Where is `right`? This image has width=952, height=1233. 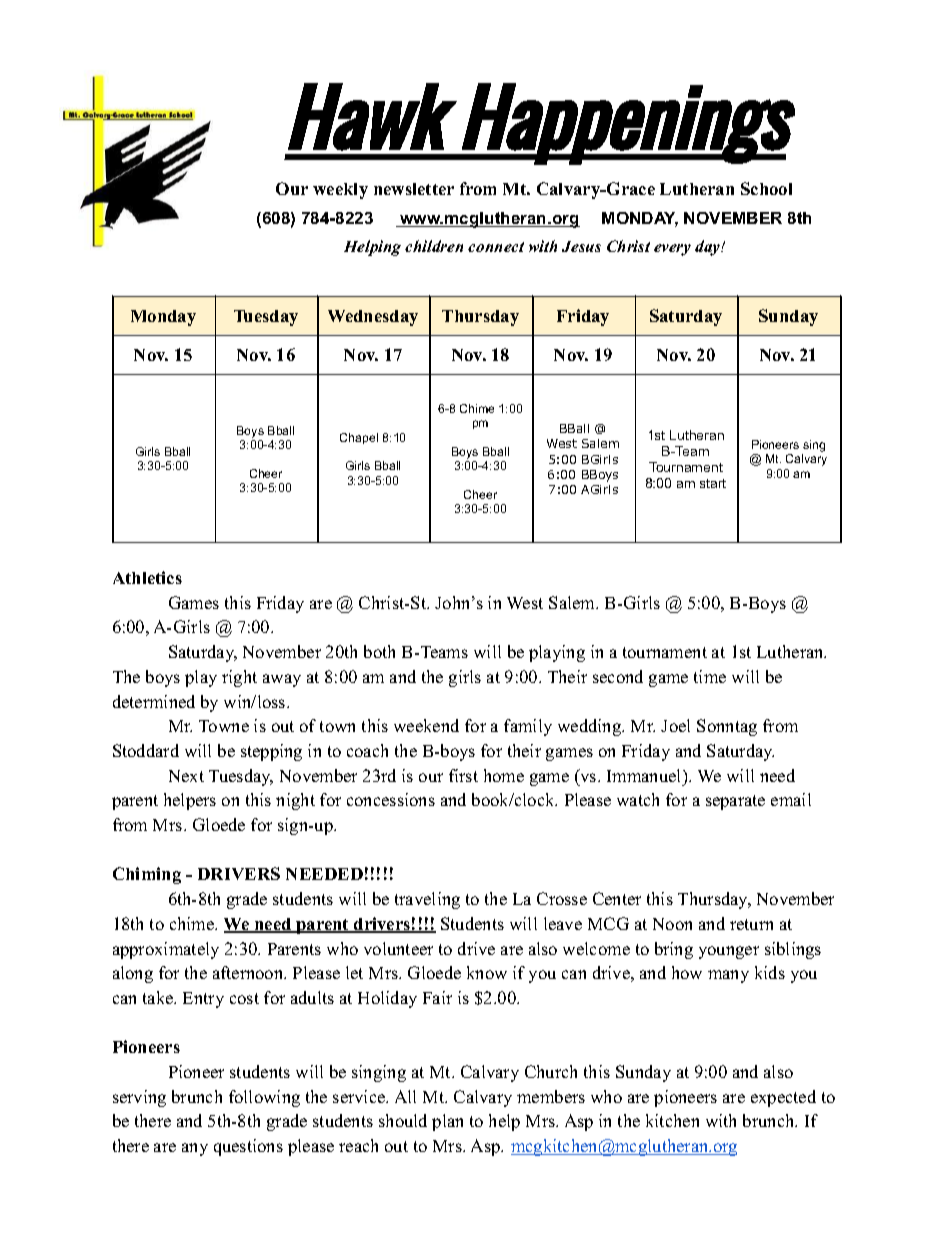
right is located at coordinates (239, 678).
